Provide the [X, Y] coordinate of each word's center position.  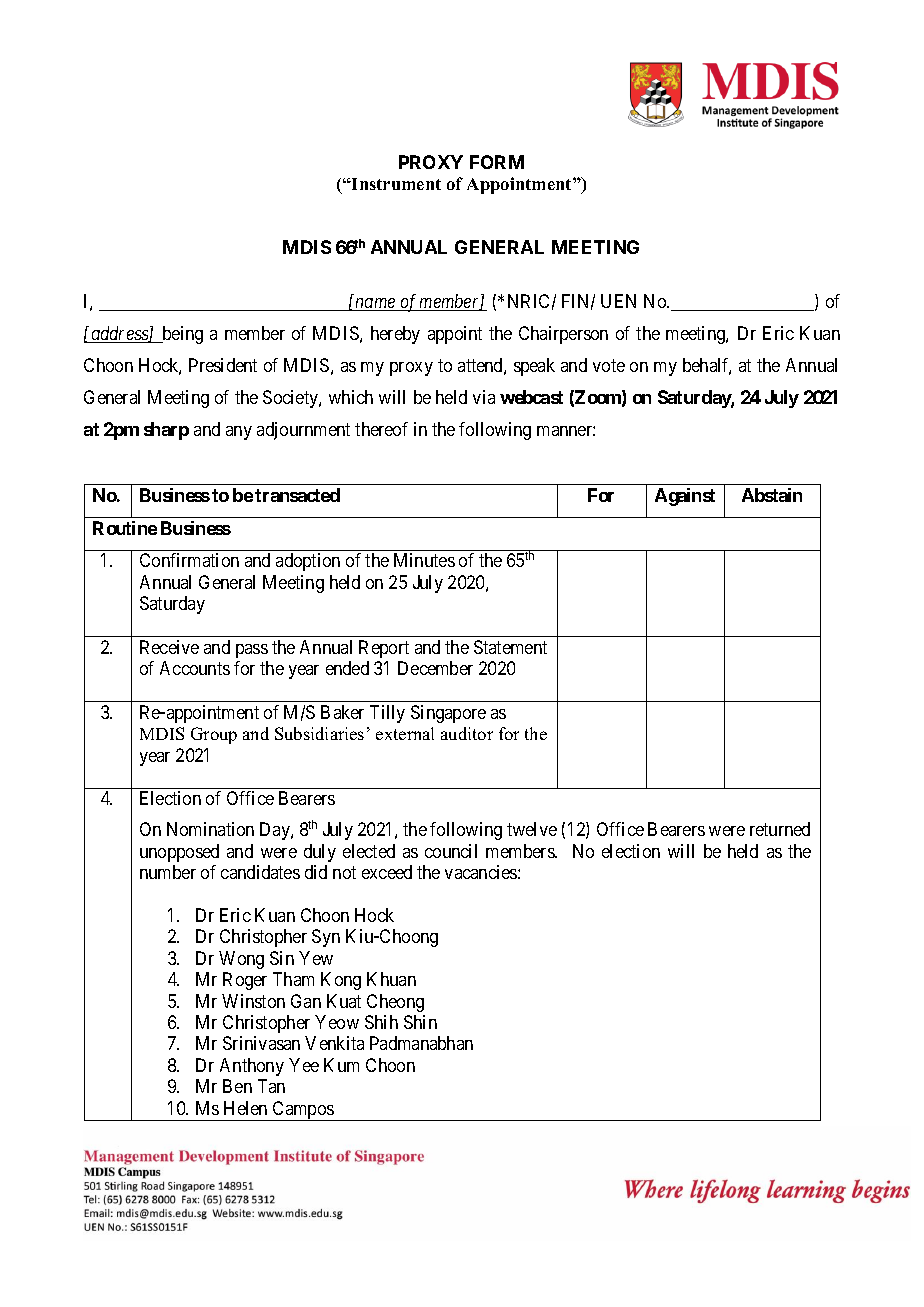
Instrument [395, 184]
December [435, 668]
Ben [237, 1086]
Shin [420, 1022]
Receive [169, 647]
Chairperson [563, 335]
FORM [497, 162]
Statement [510, 647]
